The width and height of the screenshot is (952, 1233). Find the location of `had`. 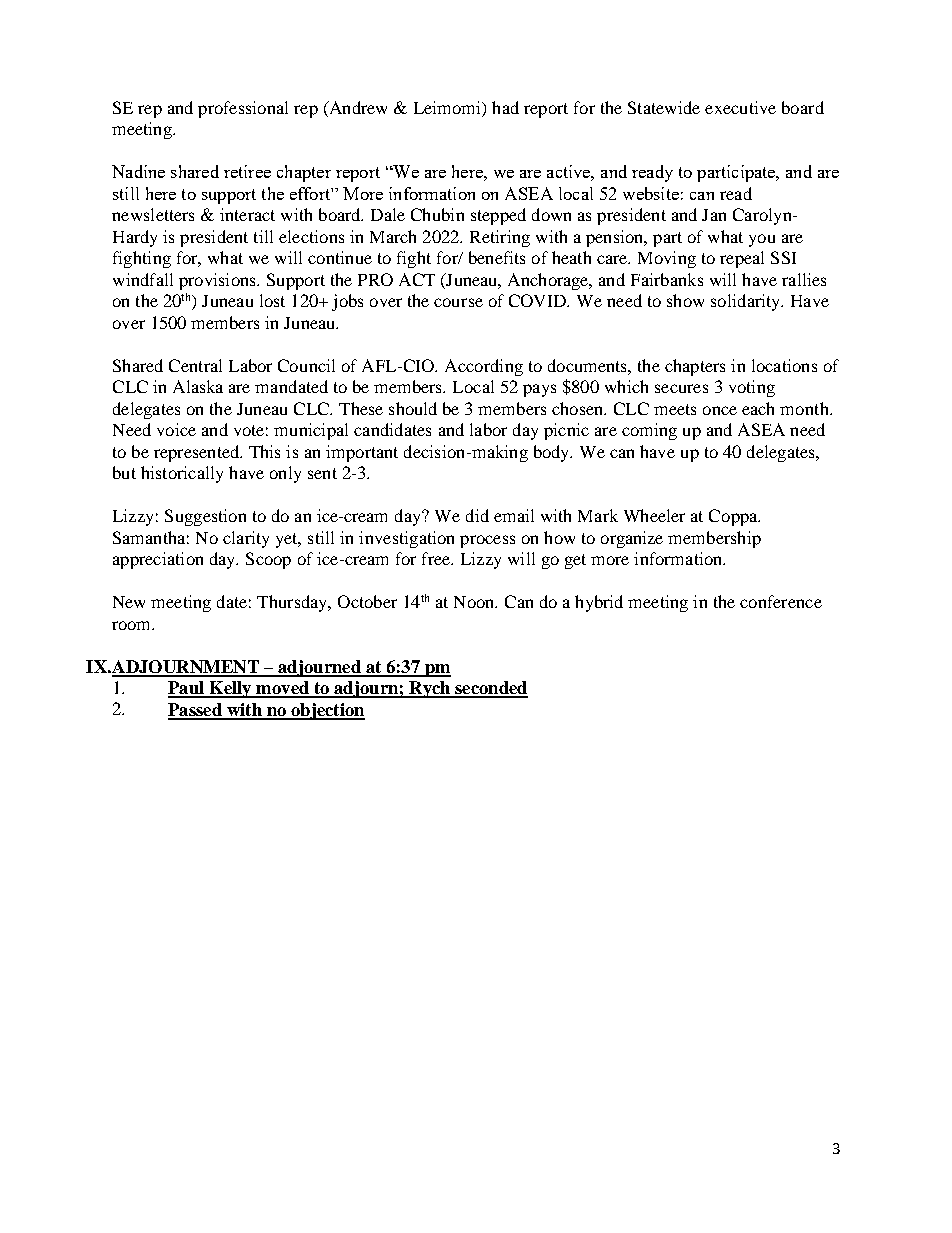

had is located at coordinates (505, 107).
